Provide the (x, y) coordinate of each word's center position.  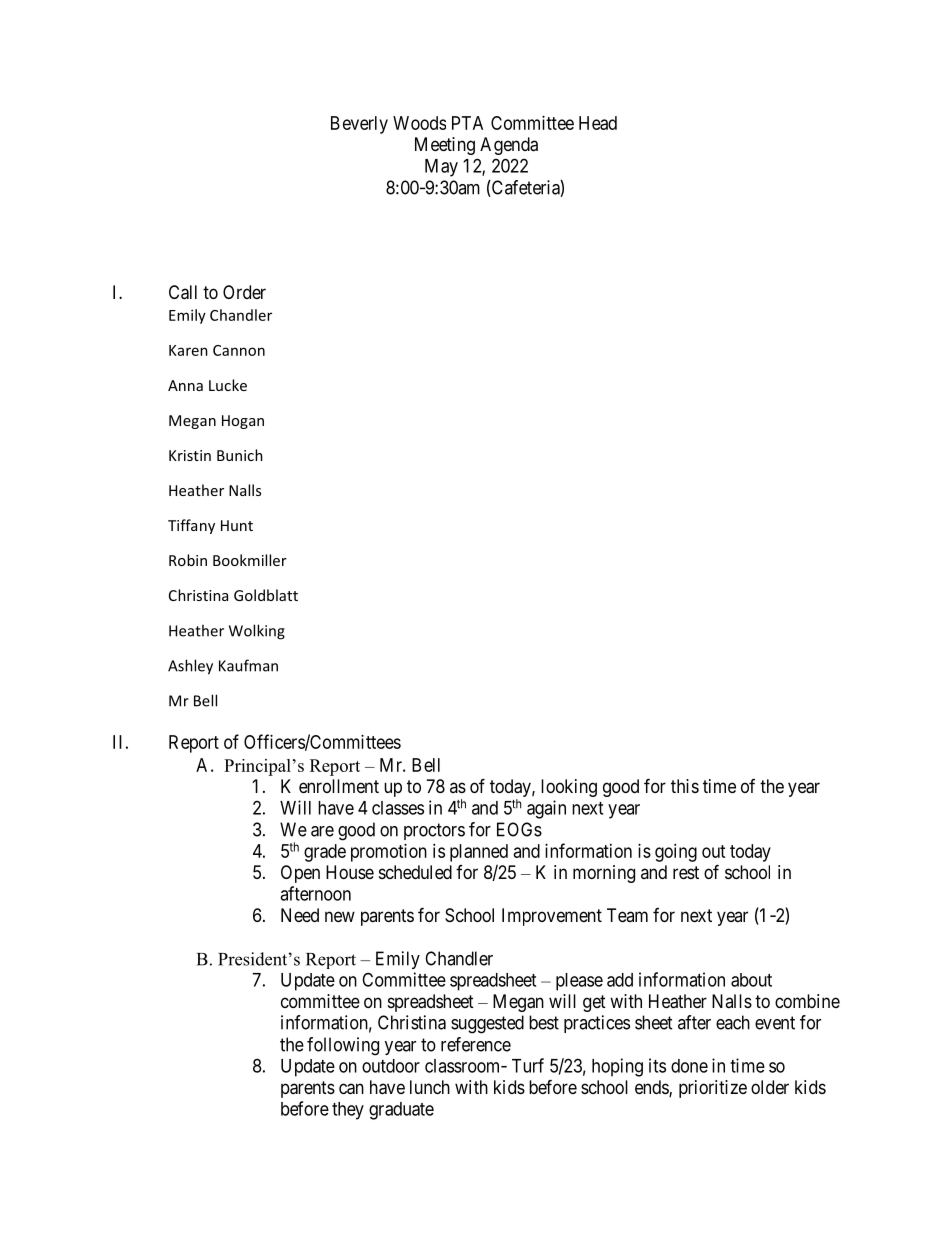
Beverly (359, 125)
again (546, 809)
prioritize (713, 1089)
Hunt (237, 525)
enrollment (339, 786)
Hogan (243, 422)
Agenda (509, 146)
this (685, 786)
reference (476, 1044)
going (676, 853)
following (343, 1046)
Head (598, 123)
